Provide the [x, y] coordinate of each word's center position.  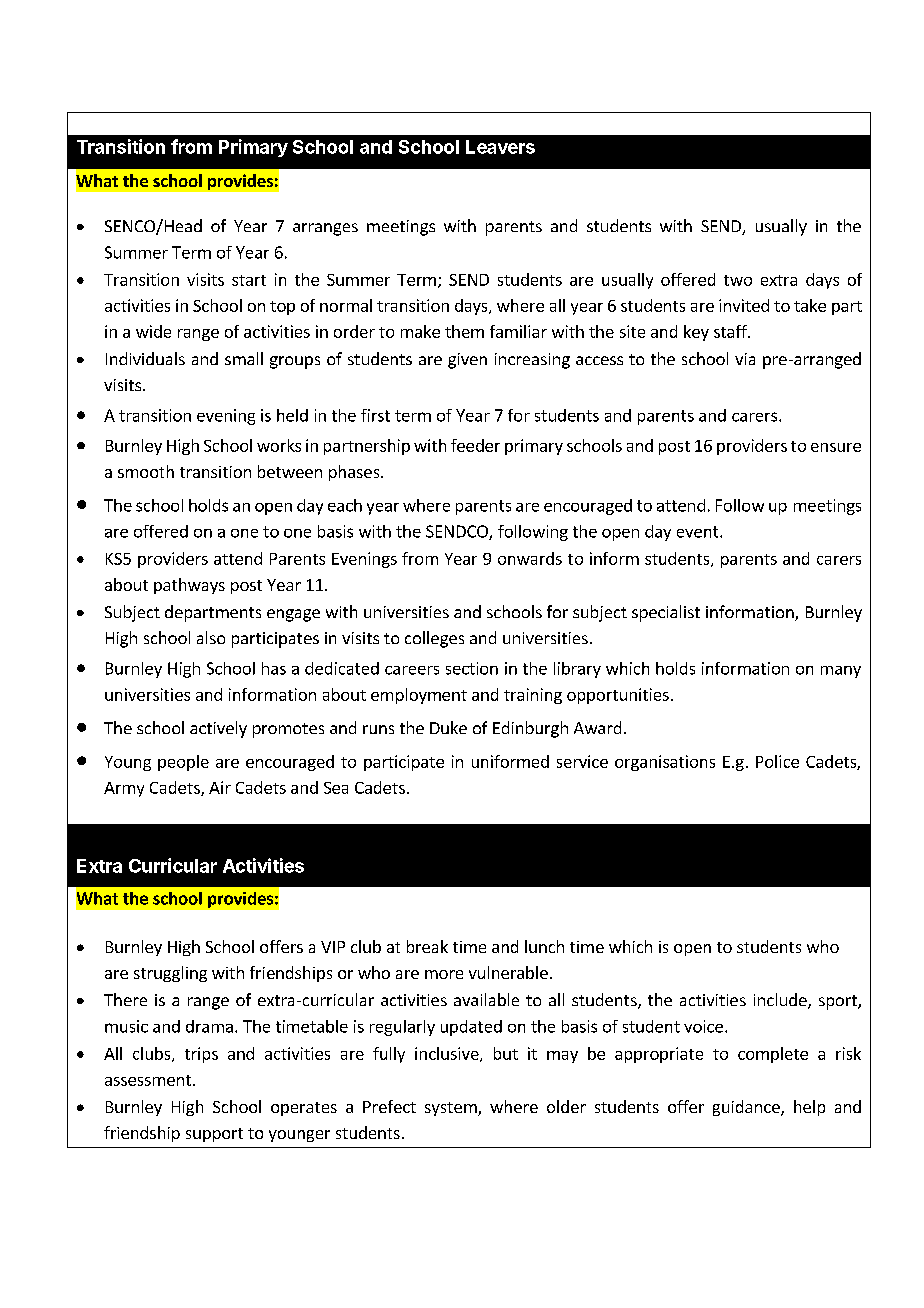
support [214, 1135]
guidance [747, 1108]
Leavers [500, 147]
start [249, 280]
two [738, 280]
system [452, 1109]
